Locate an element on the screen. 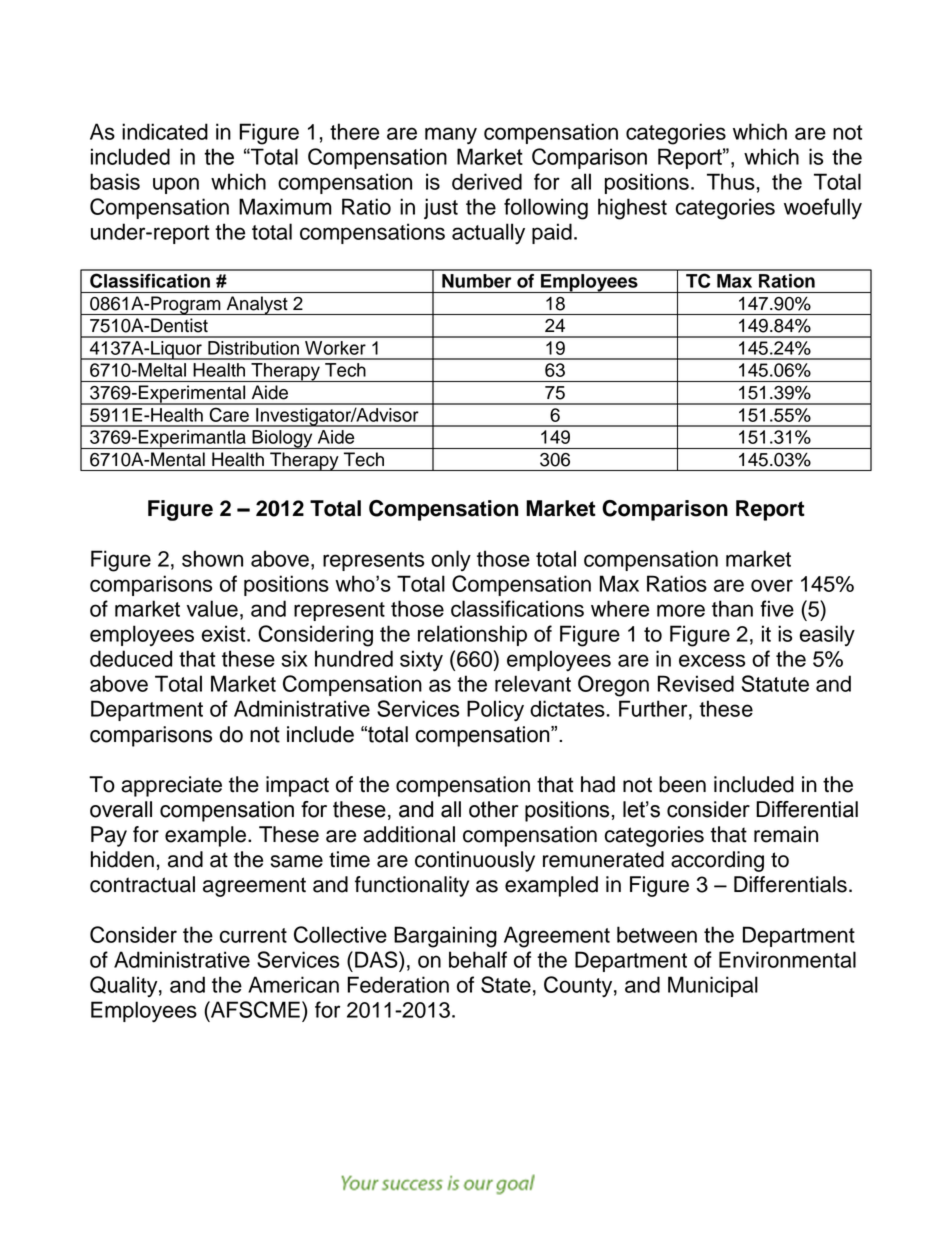 This screenshot has height=1233, width=952. Thus is located at coordinates (731, 181).
